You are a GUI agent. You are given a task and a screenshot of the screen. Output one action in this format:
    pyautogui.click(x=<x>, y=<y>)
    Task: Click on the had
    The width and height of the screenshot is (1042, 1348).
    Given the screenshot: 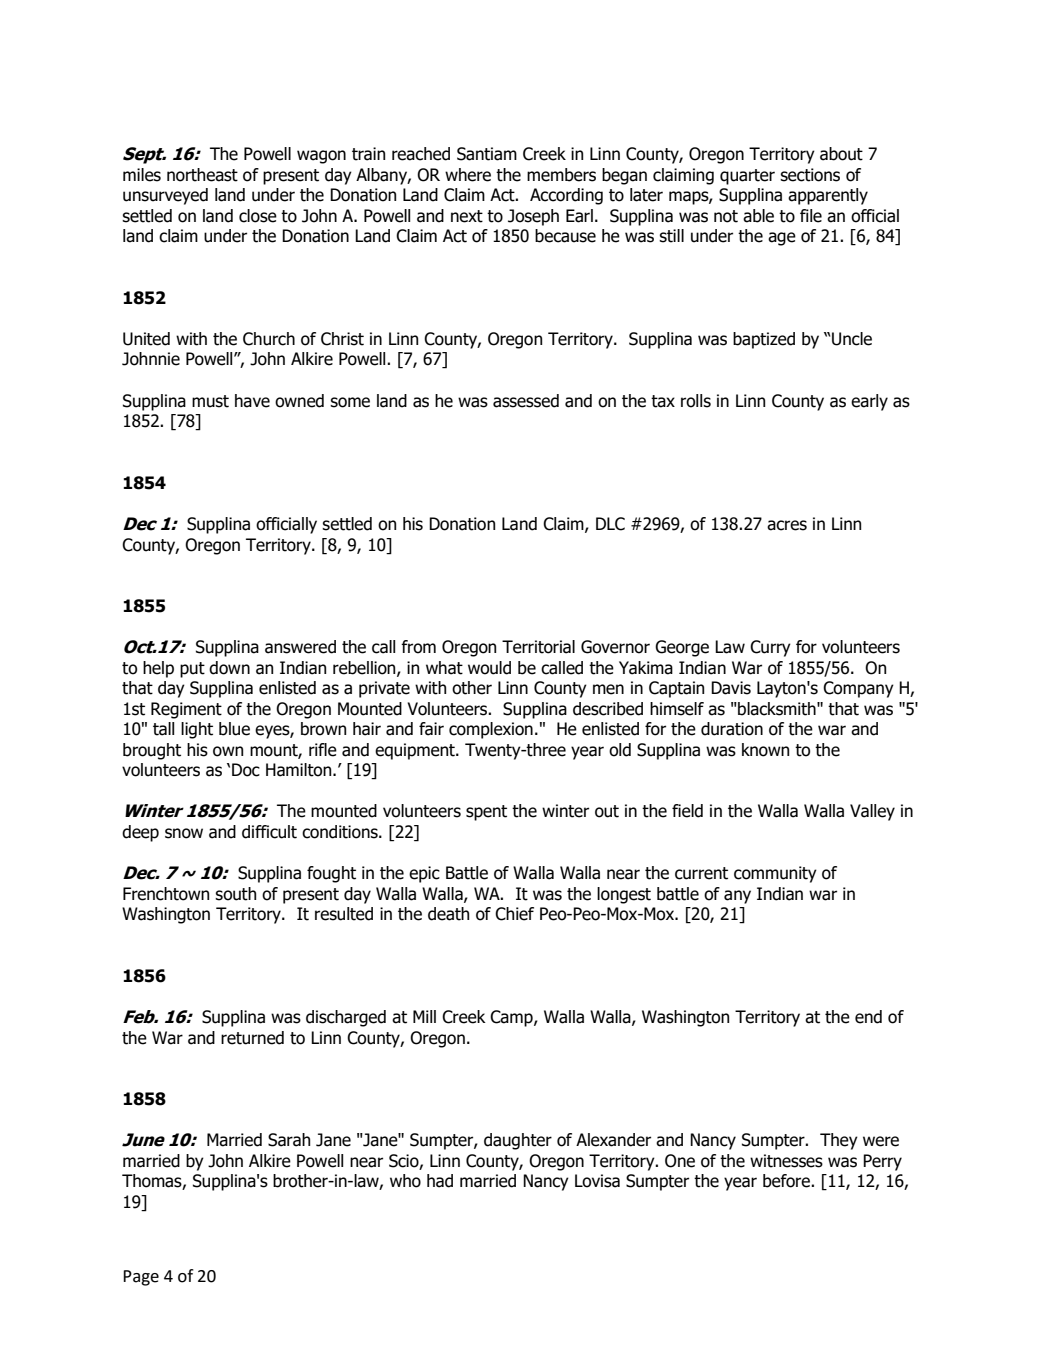 What is the action you would take?
    pyautogui.click(x=440, y=1181)
